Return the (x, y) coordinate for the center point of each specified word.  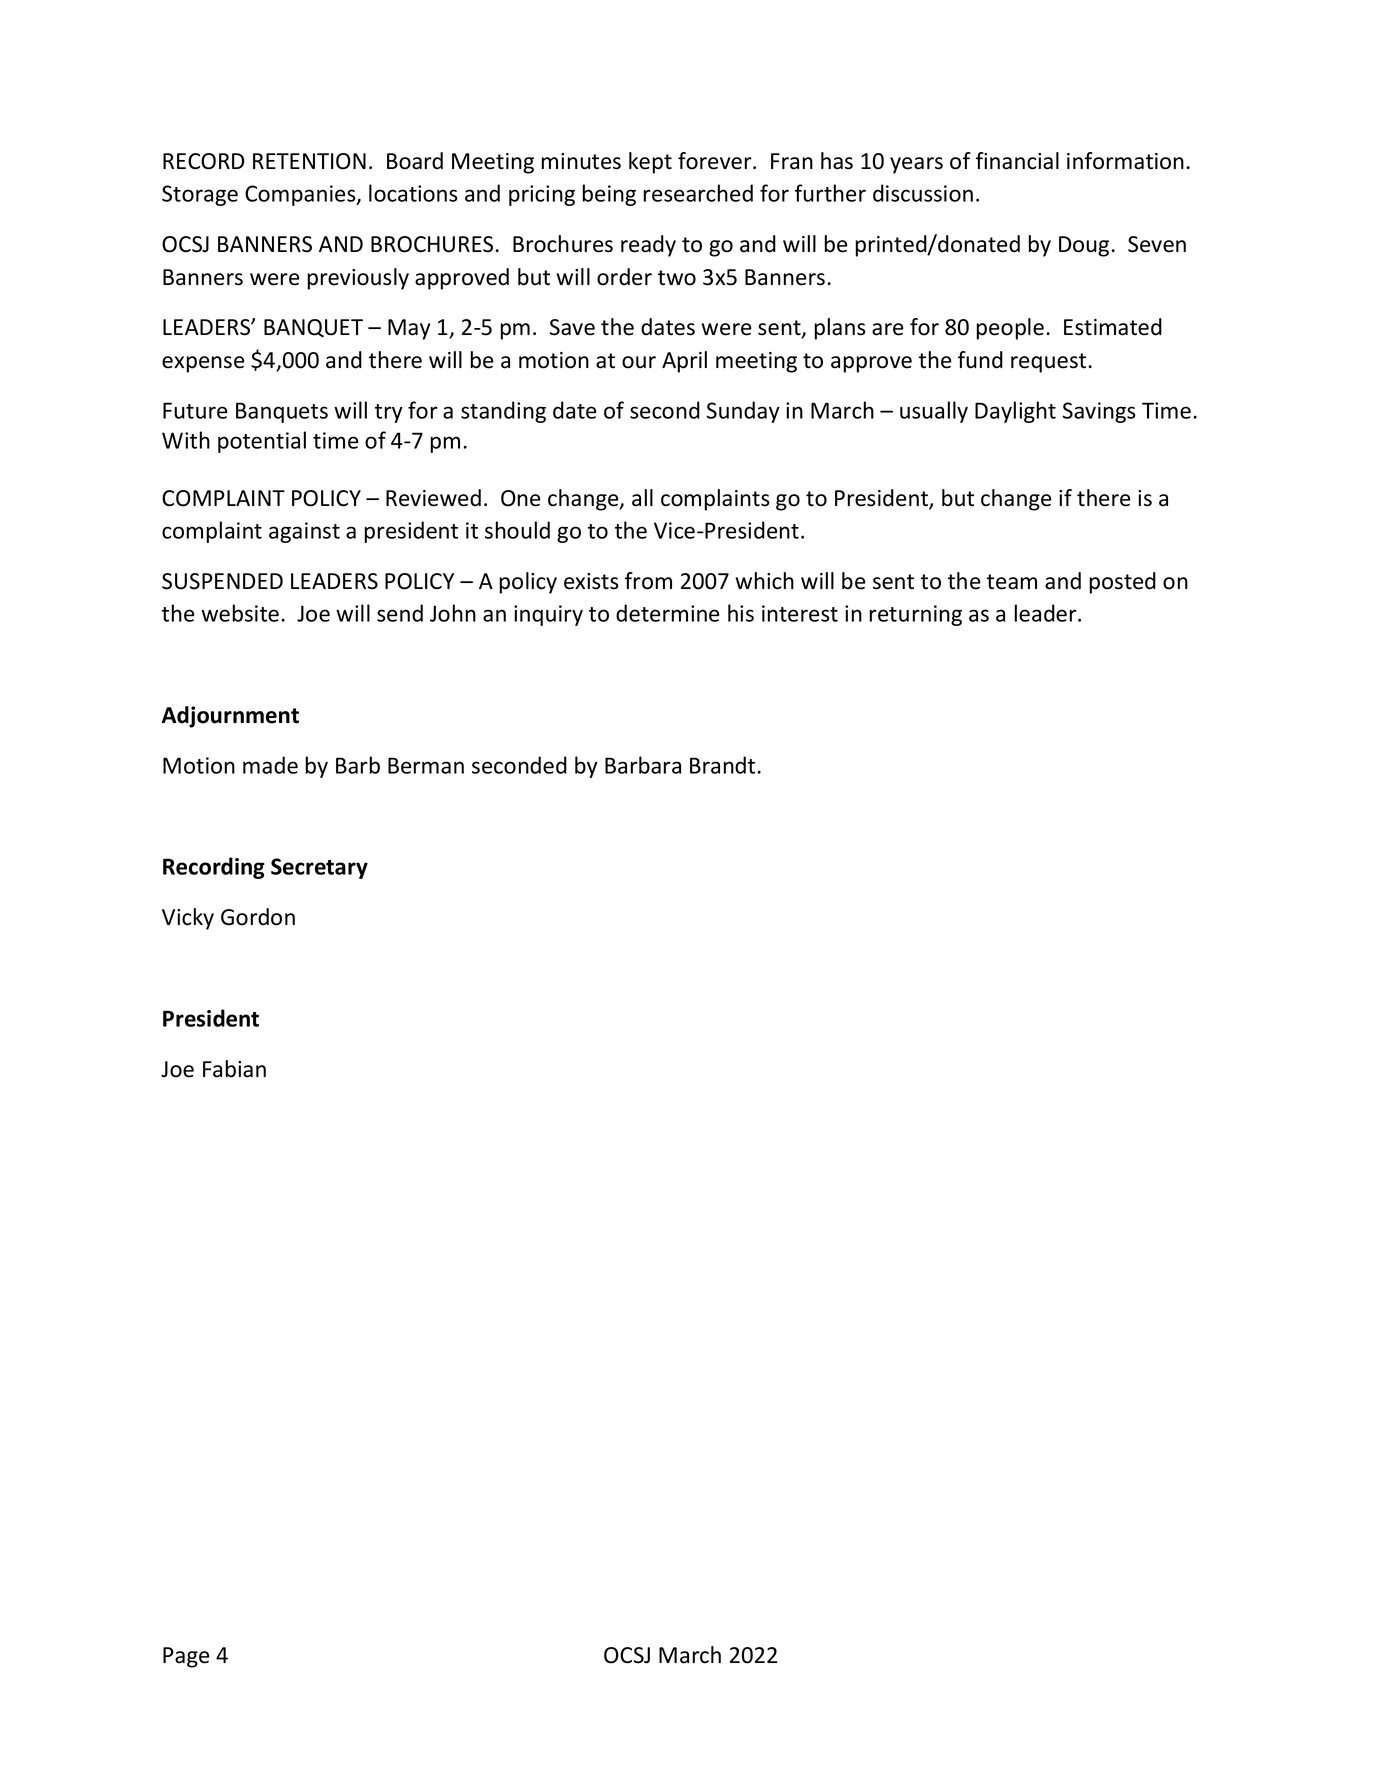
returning (916, 615)
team (1012, 582)
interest (800, 613)
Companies (301, 195)
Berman (426, 765)
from (648, 581)
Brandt (724, 765)
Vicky (188, 919)
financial (1017, 161)
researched (698, 193)
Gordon (258, 917)
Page (186, 1657)
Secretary (319, 868)
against (304, 532)
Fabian (234, 1069)
